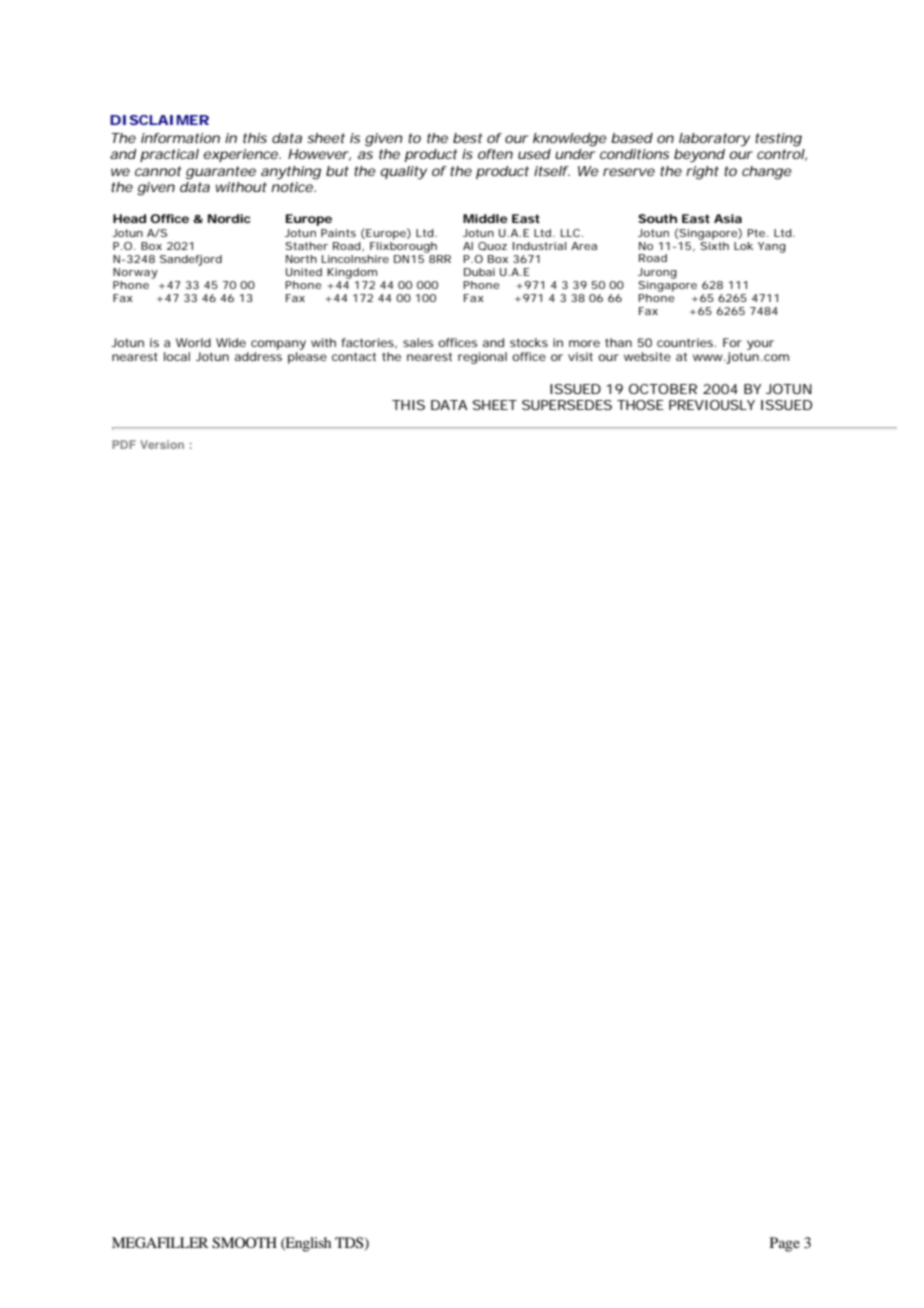  What do you see at coordinates (699, 156) in the screenshot?
I see `beyond` at bounding box center [699, 156].
